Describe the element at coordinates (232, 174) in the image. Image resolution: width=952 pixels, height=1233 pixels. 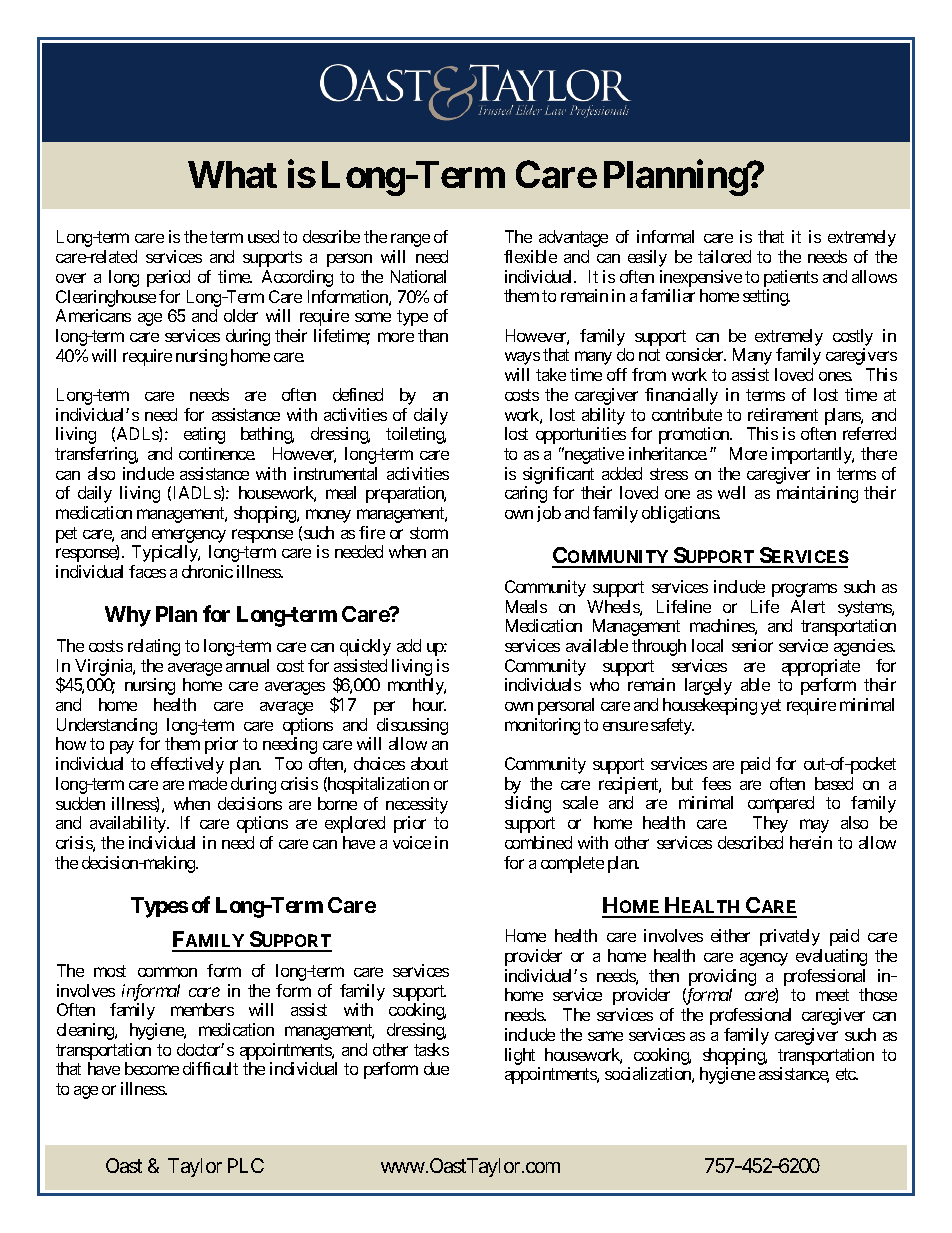
I see `What` at that location.
